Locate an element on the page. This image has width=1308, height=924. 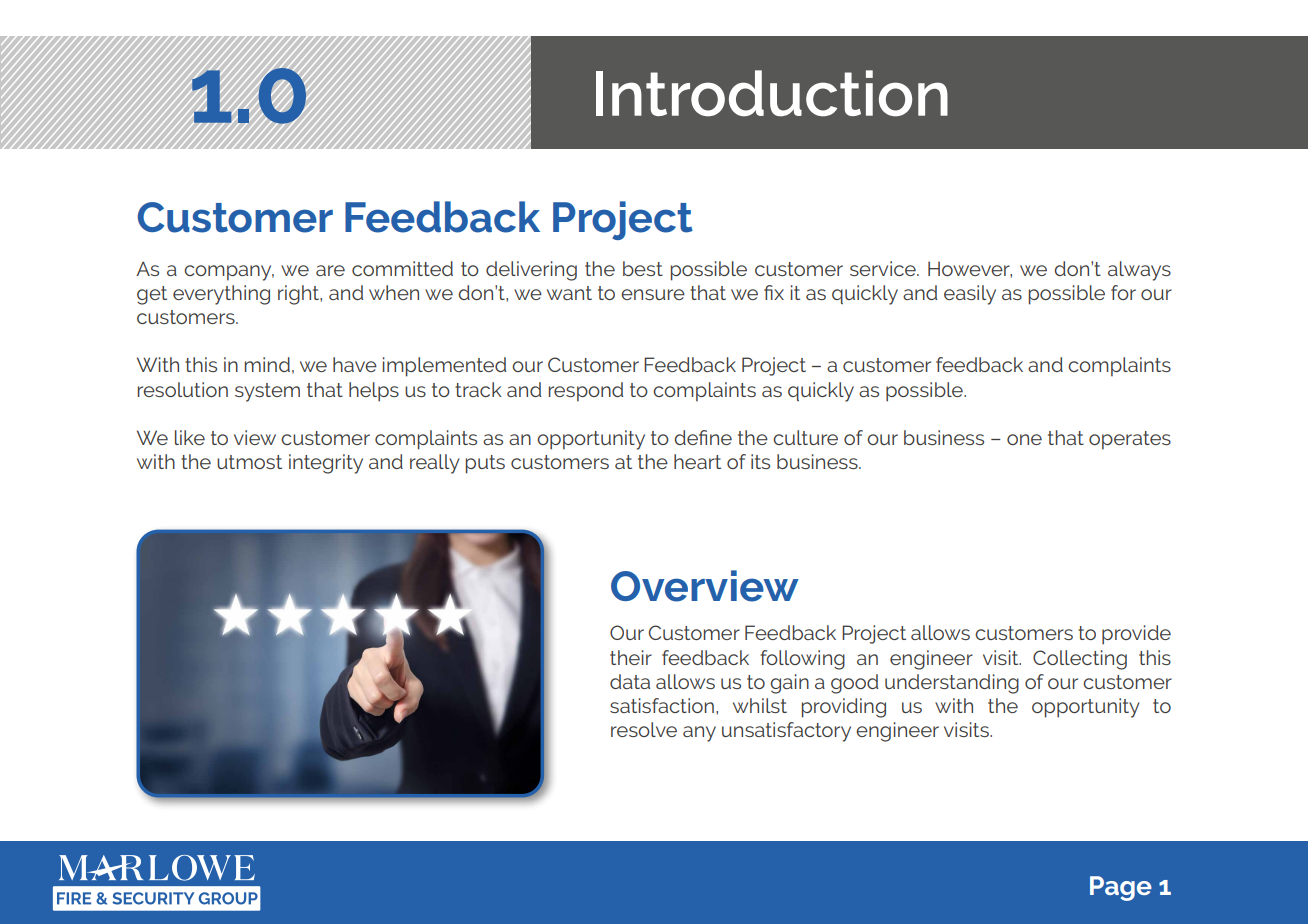
Page is located at coordinates (1121, 888).
